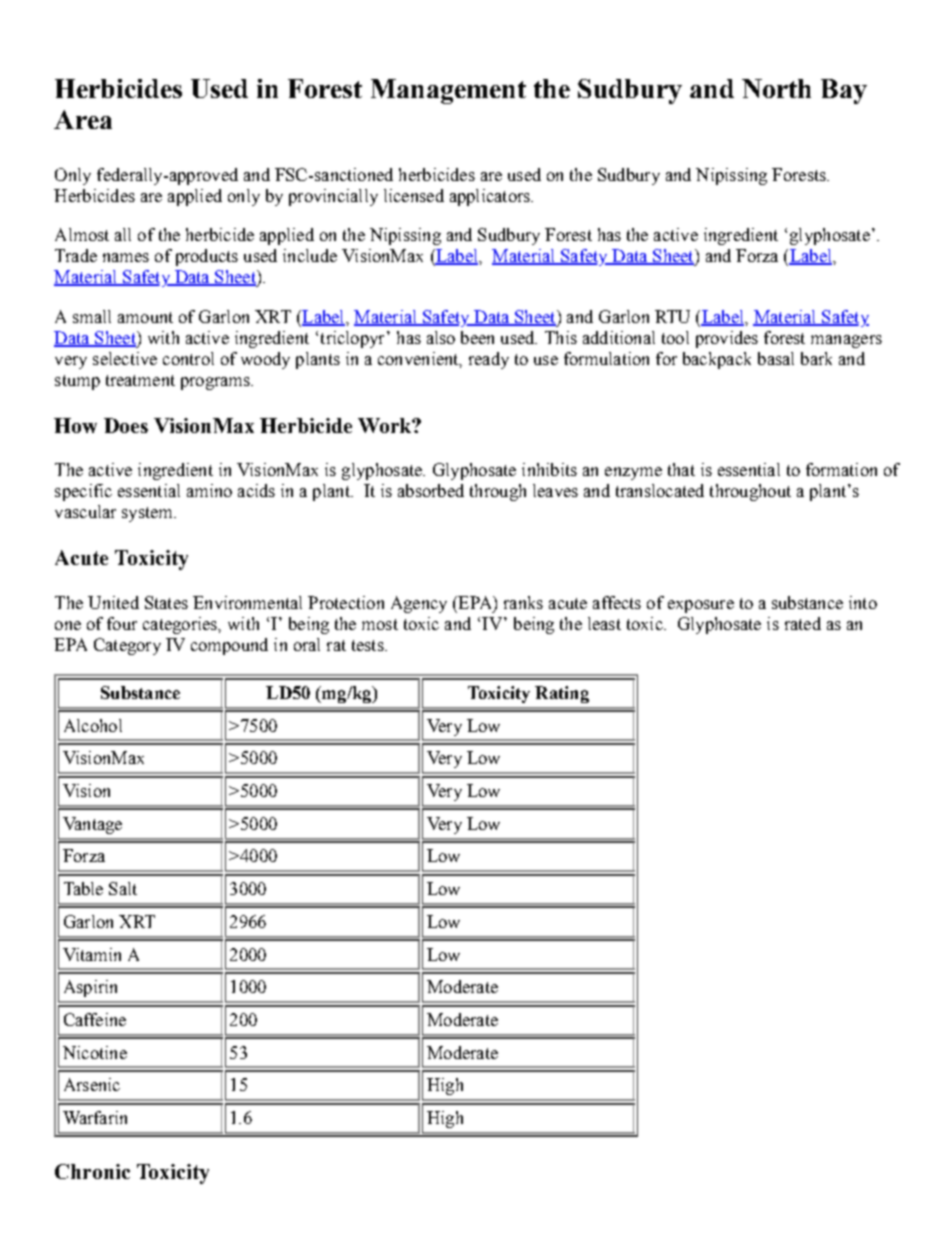 The width and height of the screenshot is (952, 1233). I want to click on Chronic, so click(92, 1171).
